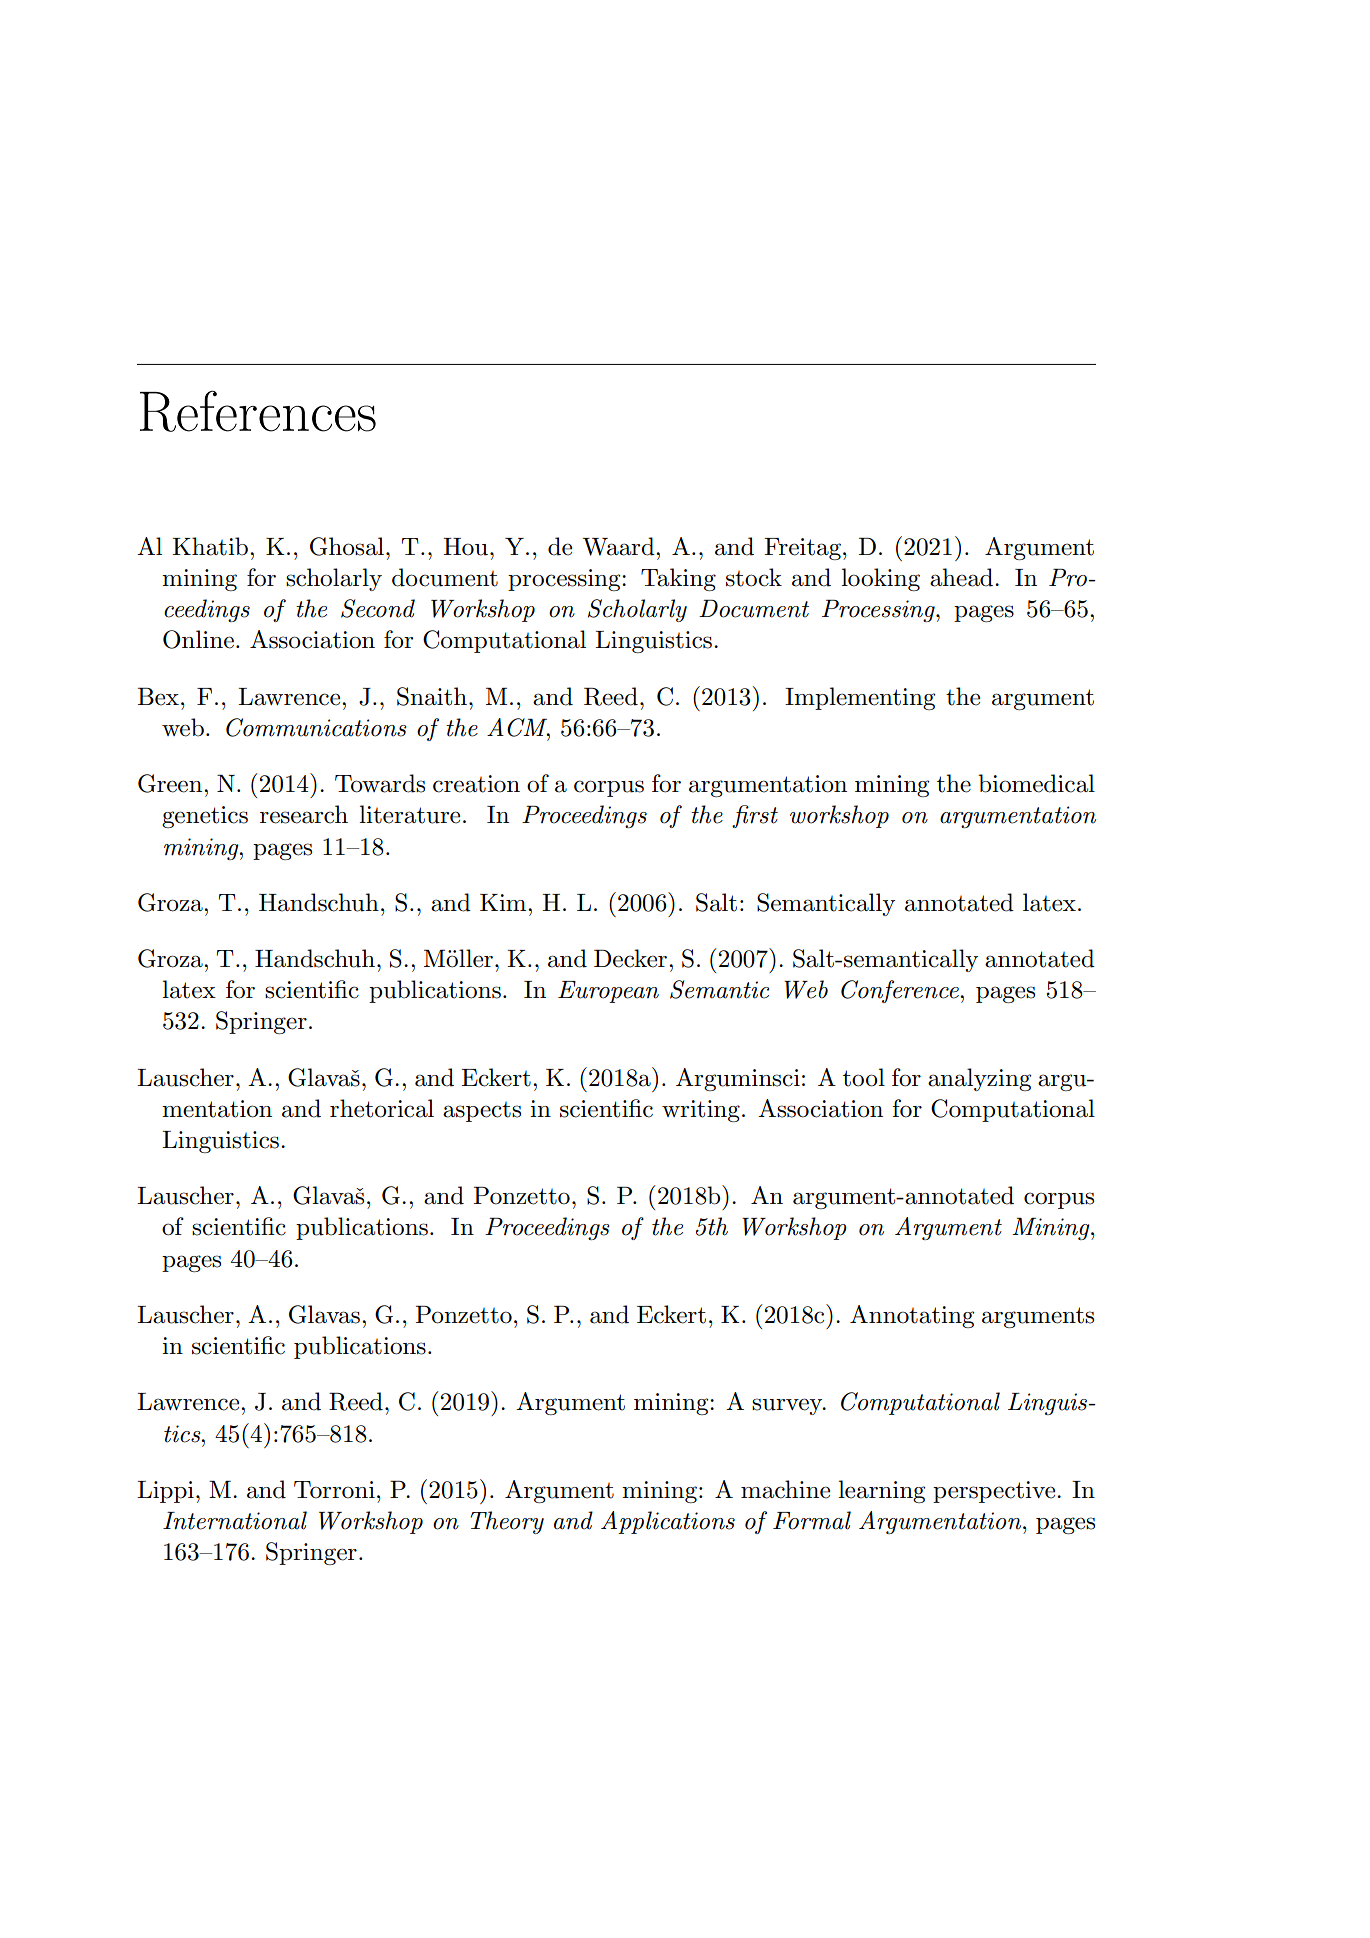  What do you see at coordinates (882, 1491) in the screenshot?
I see `learning` at bounding box center [882, 1491].
